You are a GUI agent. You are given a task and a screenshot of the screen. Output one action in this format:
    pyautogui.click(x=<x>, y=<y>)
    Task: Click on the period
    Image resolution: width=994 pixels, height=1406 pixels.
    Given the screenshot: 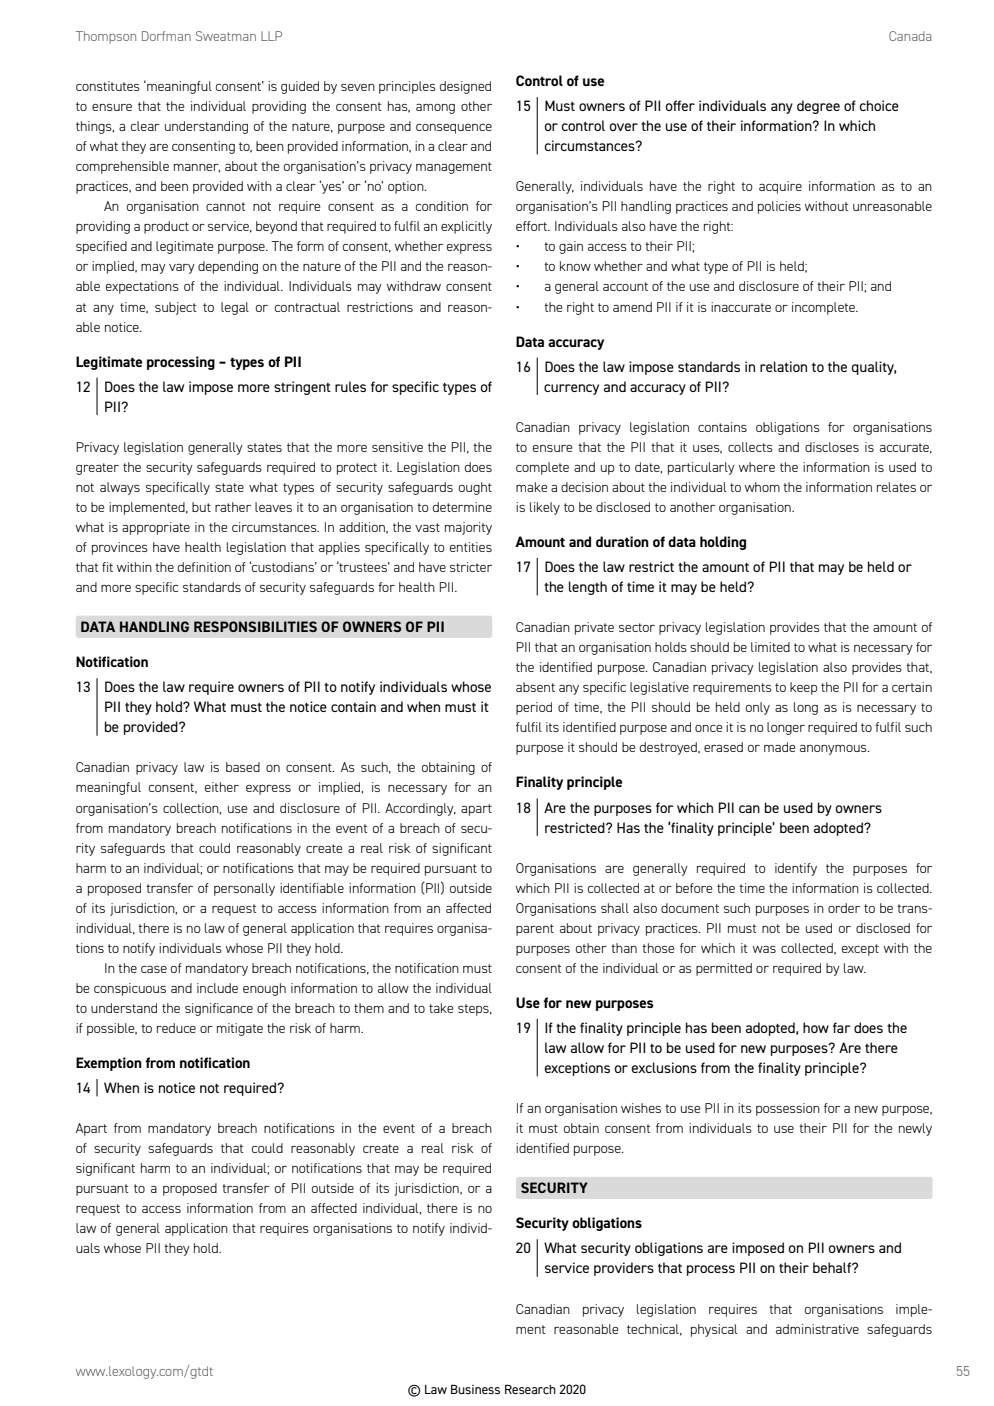 What is the action you would take?
    pyautogui.click(x=534, y=708)
